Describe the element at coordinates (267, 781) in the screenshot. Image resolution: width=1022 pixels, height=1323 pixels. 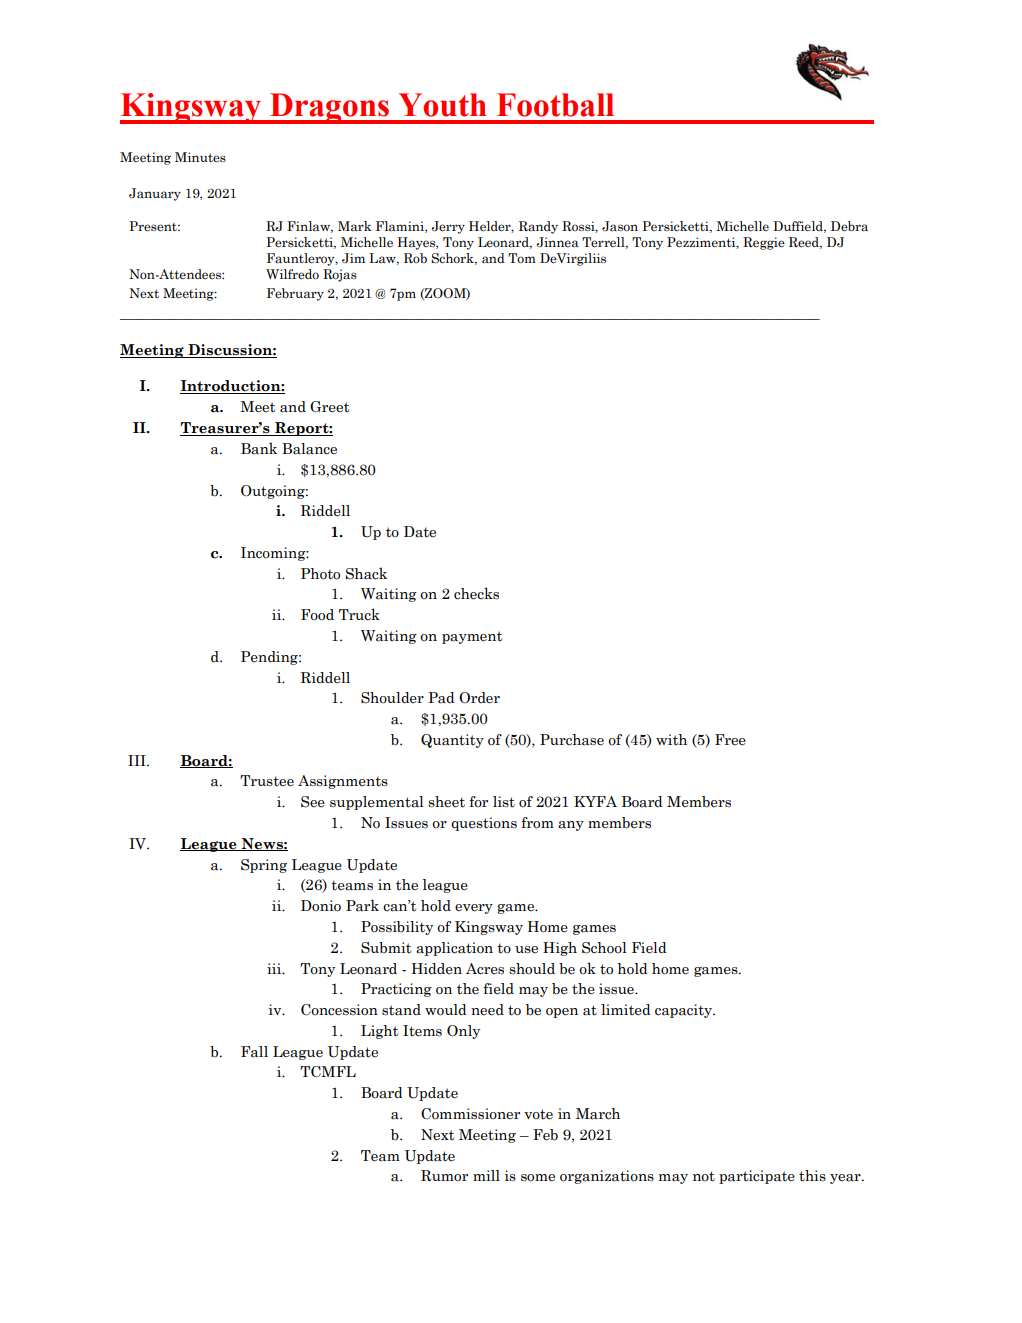
I see `Trustee` at that location.
